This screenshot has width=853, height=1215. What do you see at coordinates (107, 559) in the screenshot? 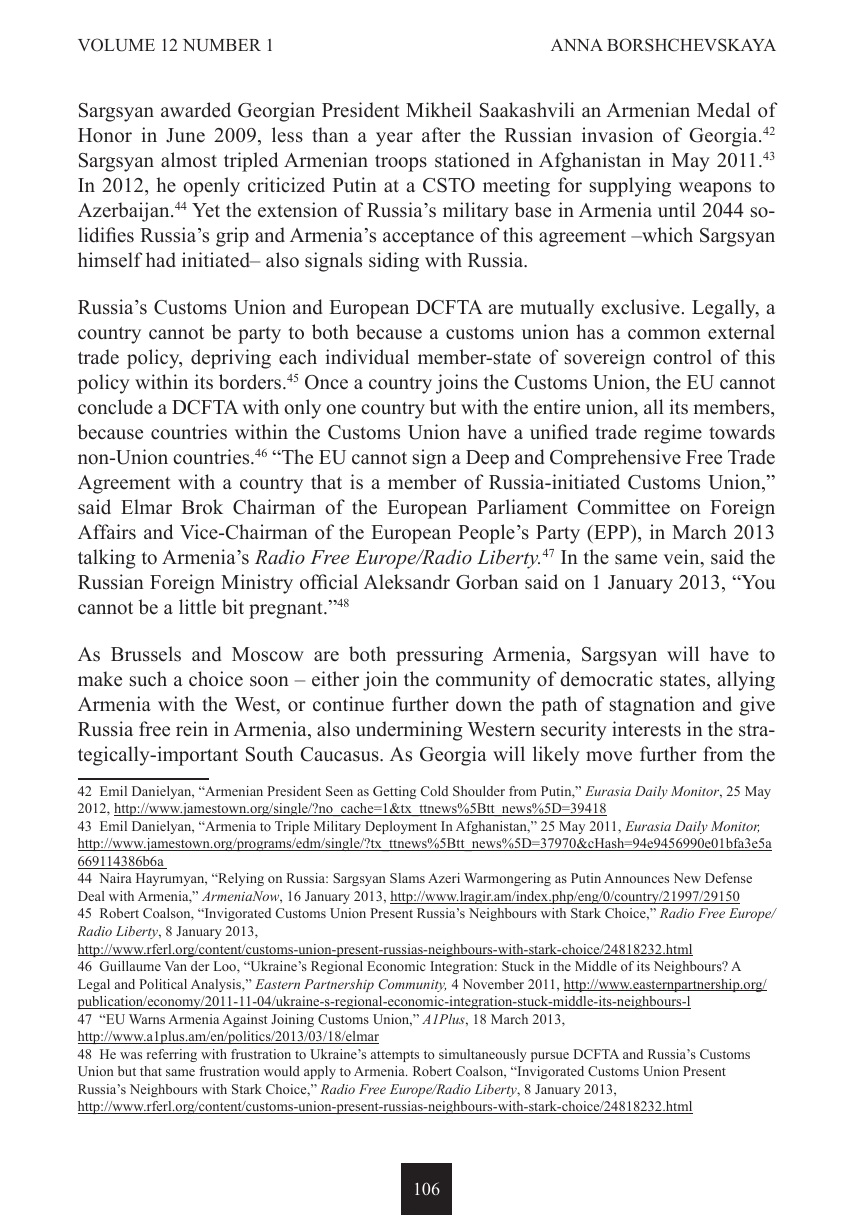
I see `talking` at bounding box center [107, 559].
